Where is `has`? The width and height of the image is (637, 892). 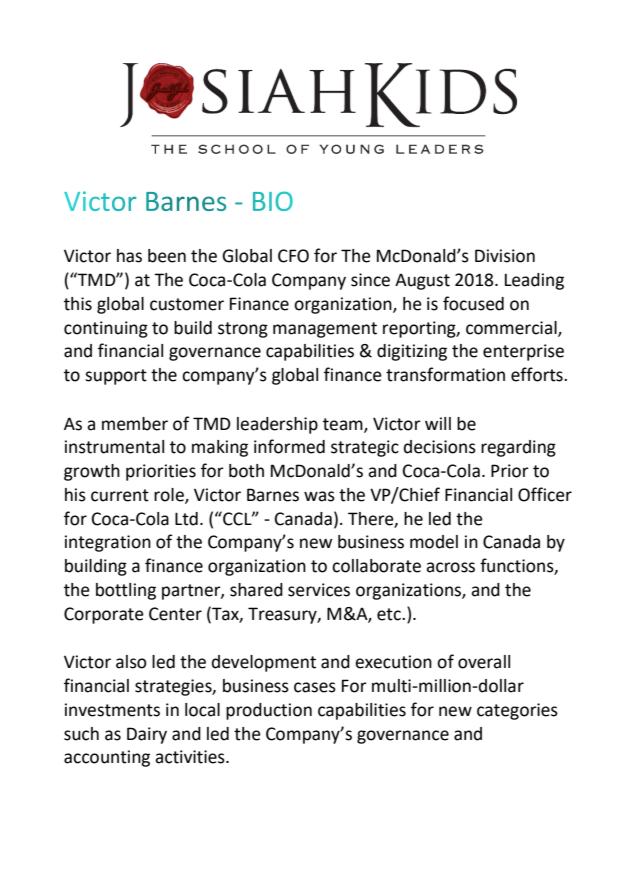
has is located at coordinates (129, 256).
